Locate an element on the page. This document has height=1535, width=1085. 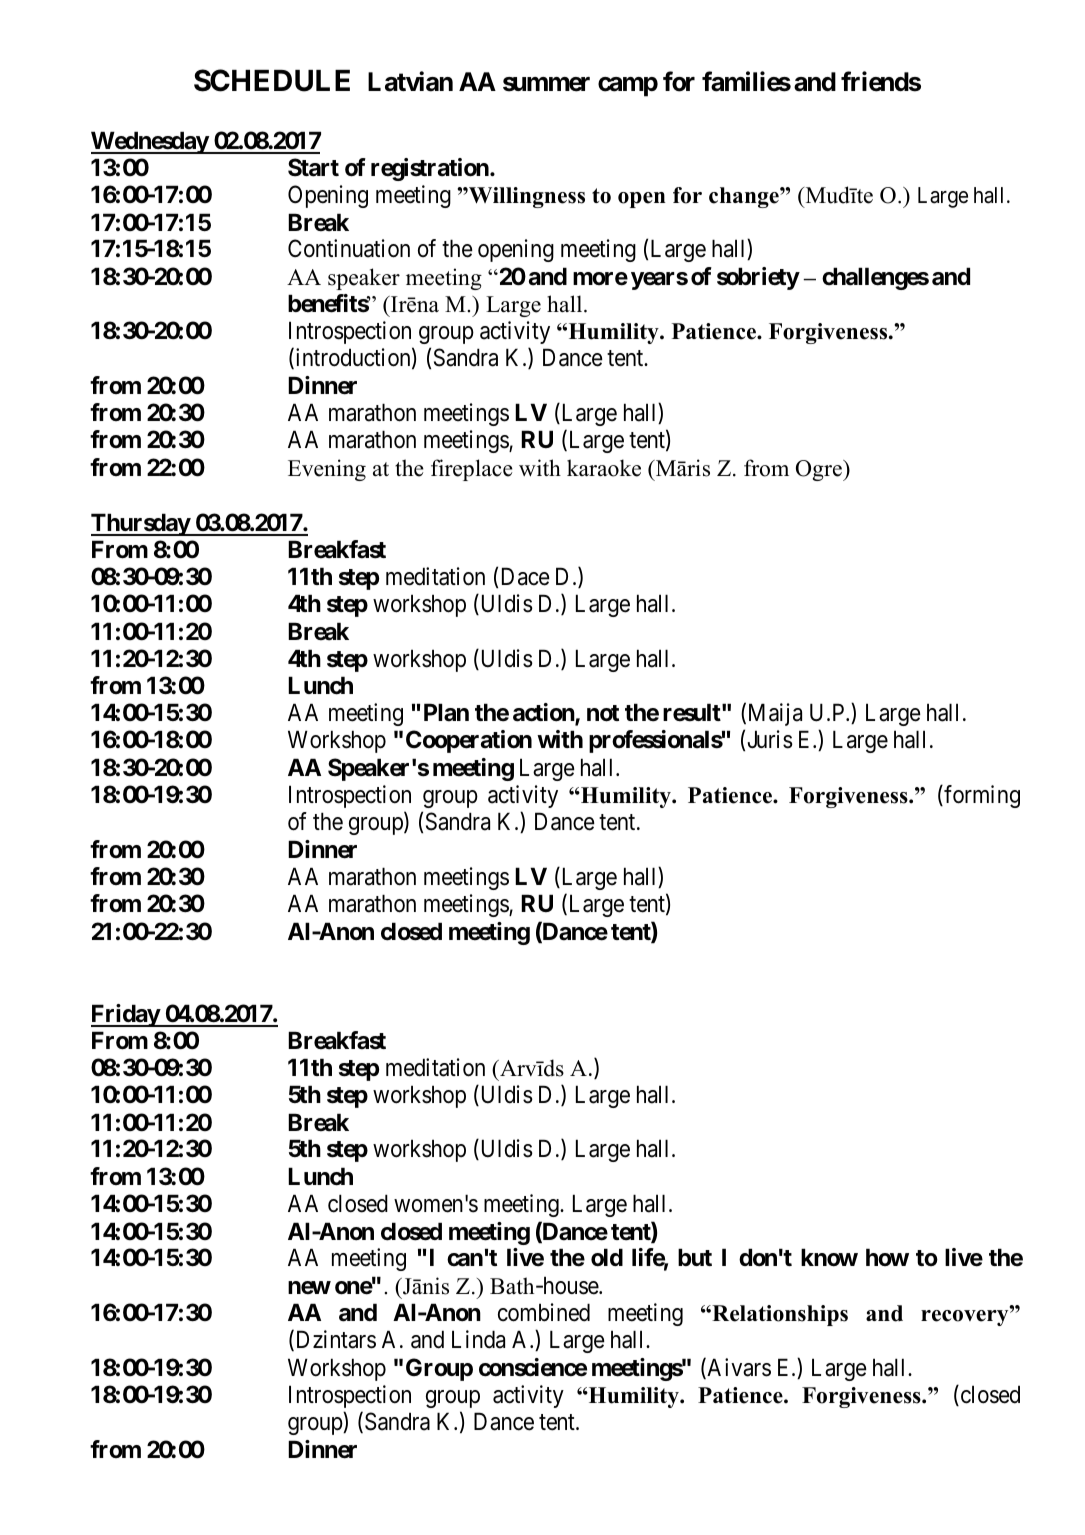
karaoke is located at coordinates (604, 468).
